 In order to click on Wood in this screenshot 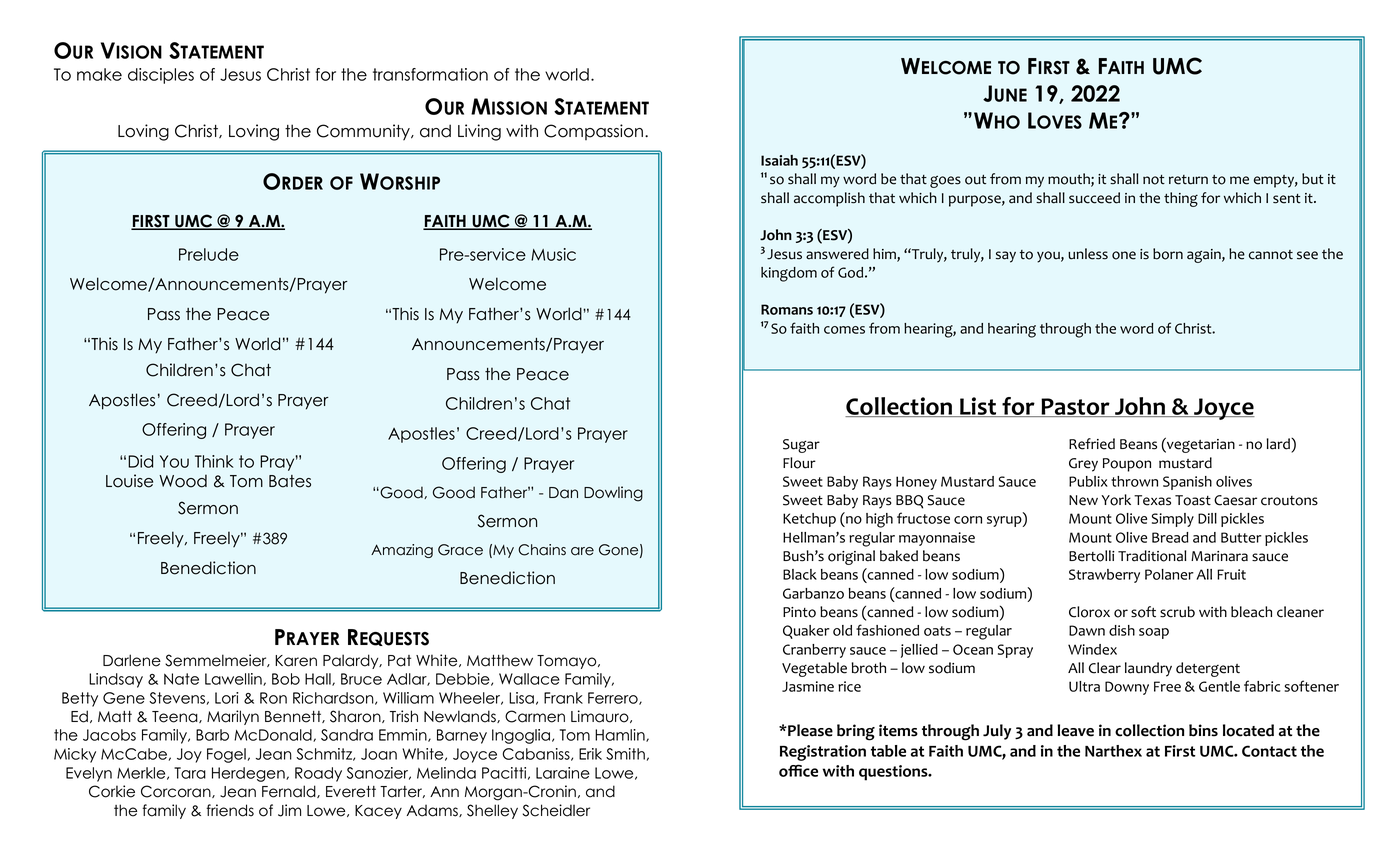, I will do `click(183, 481)`.
